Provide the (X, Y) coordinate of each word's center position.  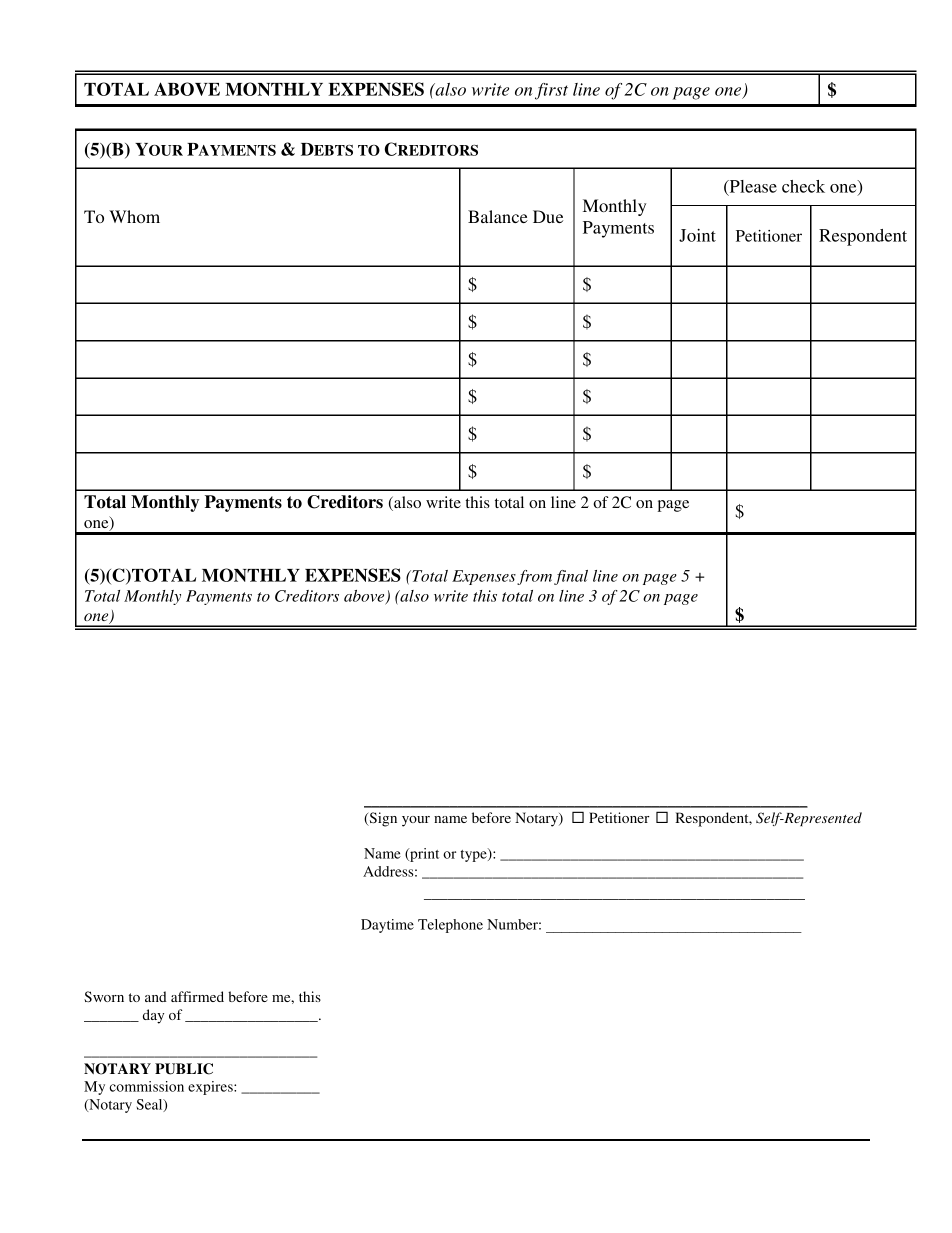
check (803, 186)
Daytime (387, 926)
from (534, 577)
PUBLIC (184, 1069)
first (551, 91)
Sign (382, 819)
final (571, 577)
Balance (498, 216)
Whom (134, 216)
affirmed (197, 996)
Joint (697, 235)
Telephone (450, 926)
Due (548, 216)
